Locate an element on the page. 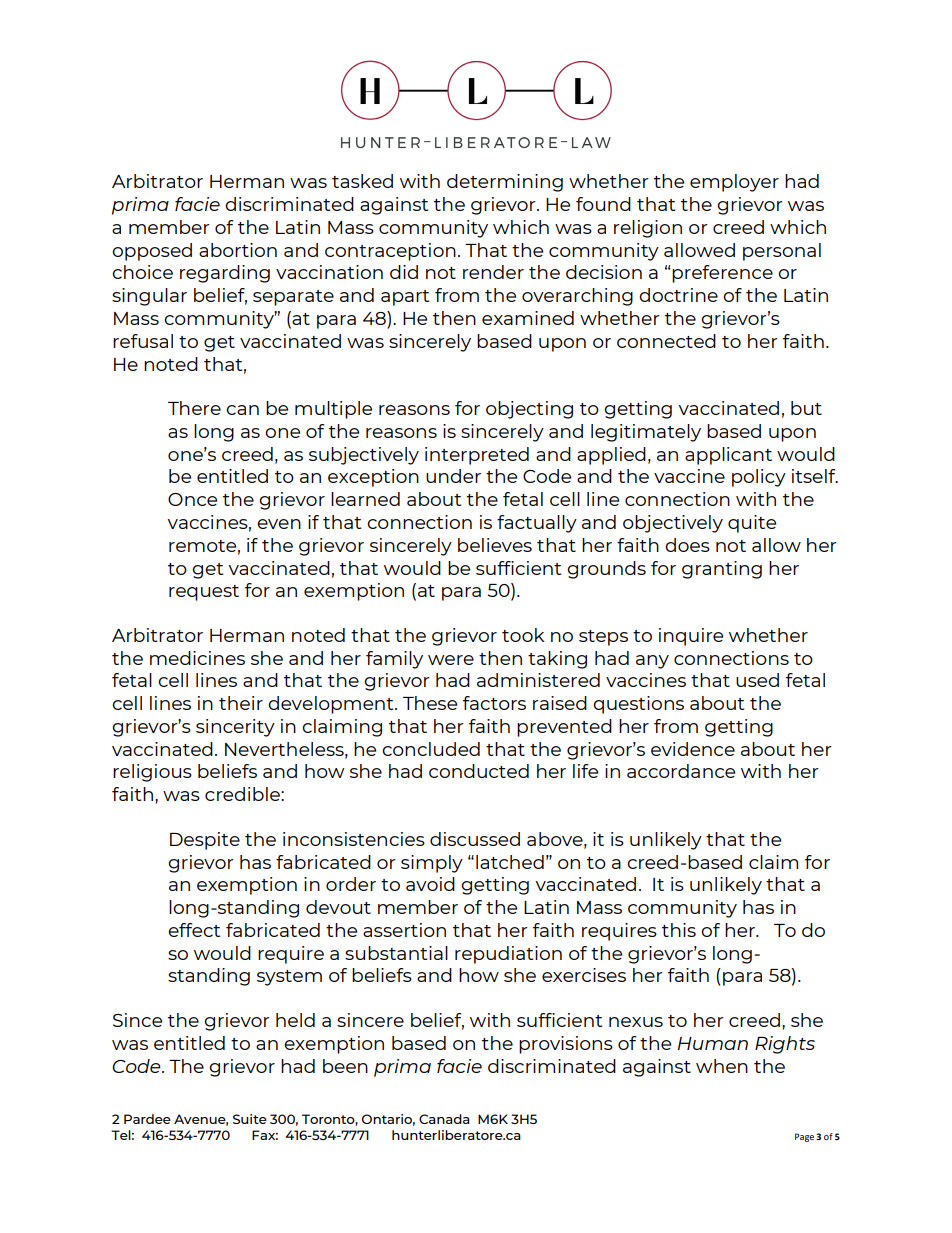 This document has height=1233, width=952. employer is located at coordinates (734, 183).
